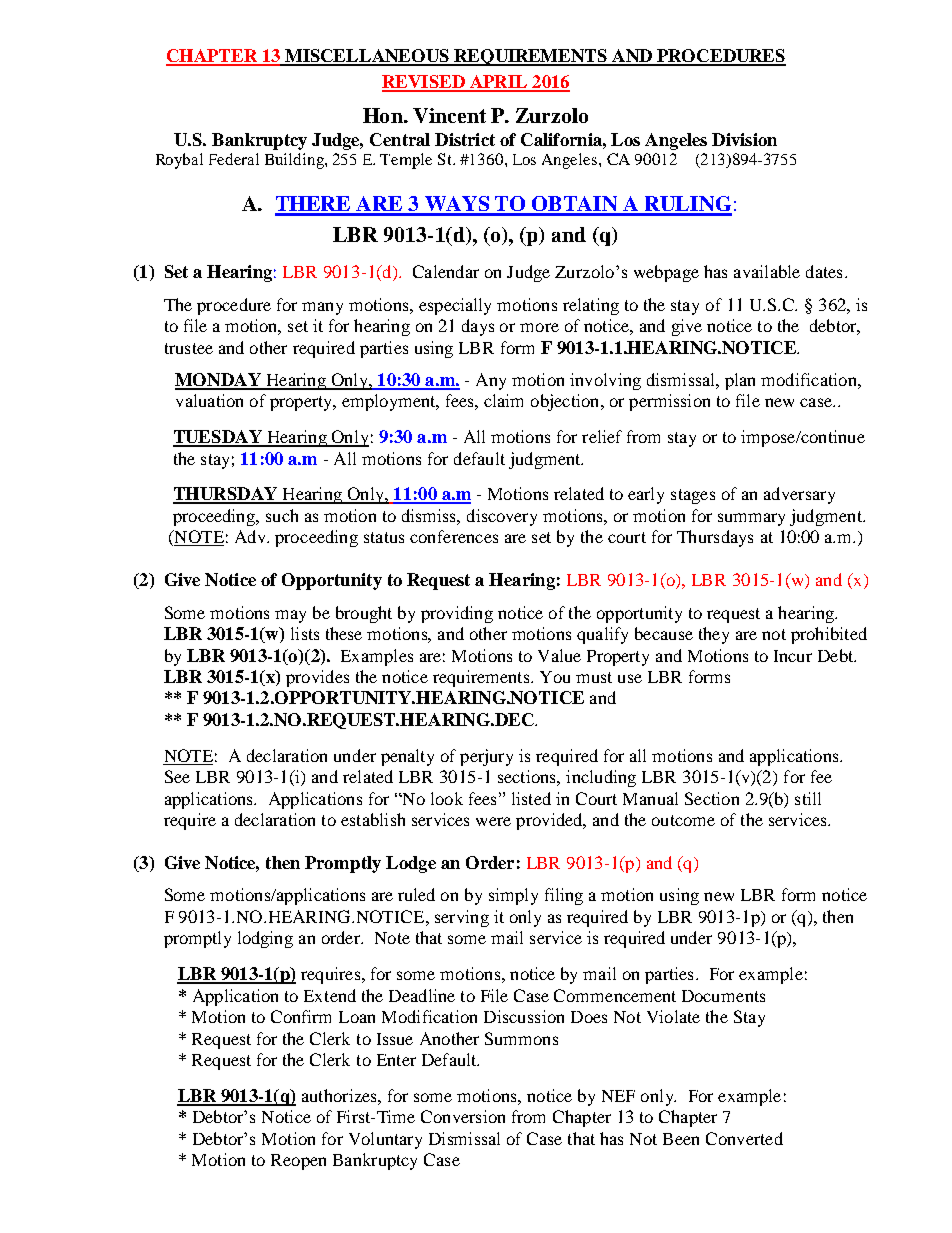 The width and height of the image is (952, 1233). Describe the element at coordinates (177, 776) in the image. I see `See` at that location.
